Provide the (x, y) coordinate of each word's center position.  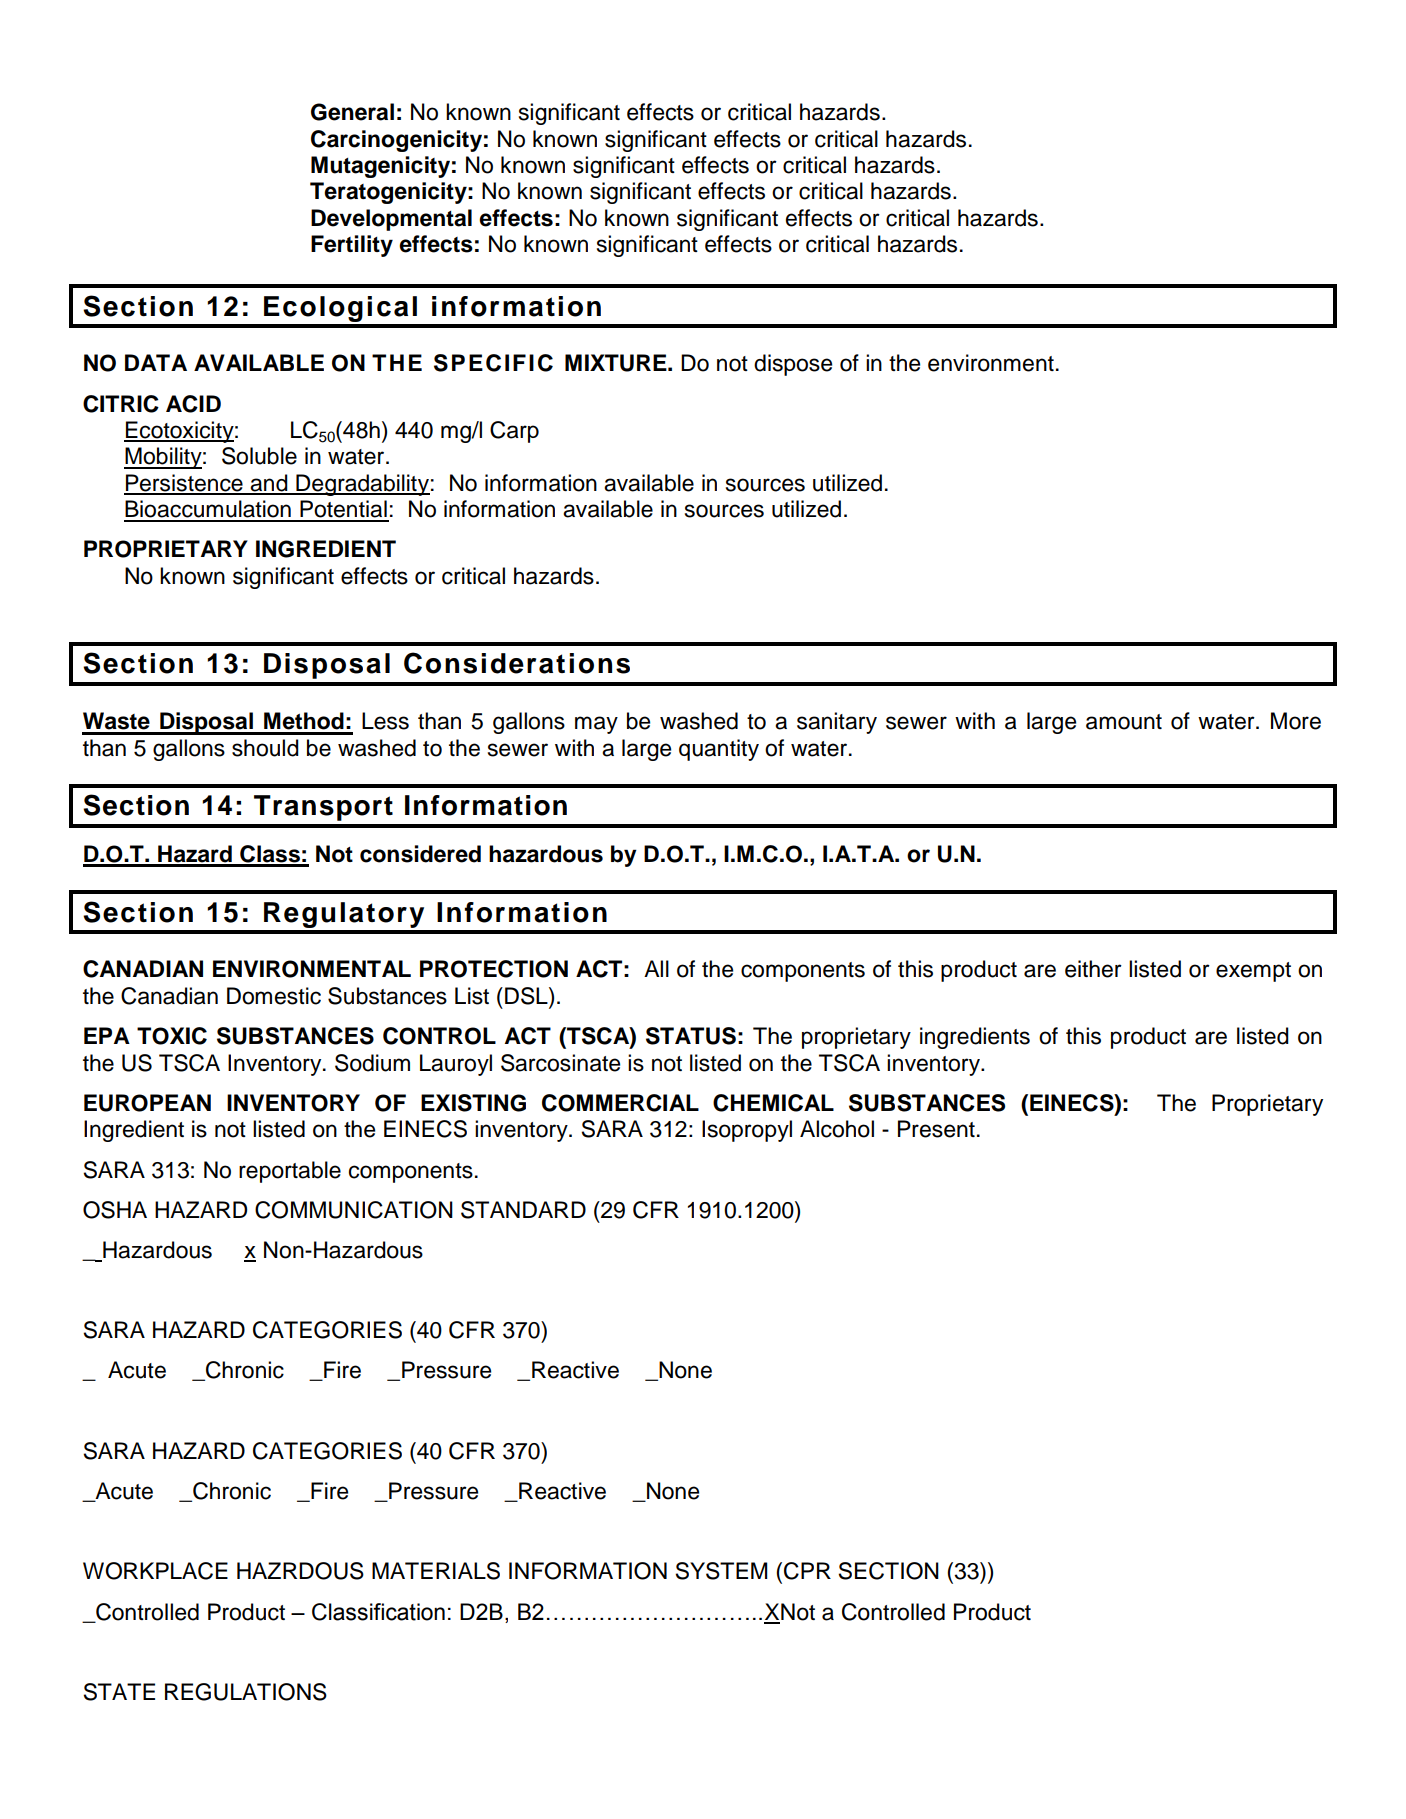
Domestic (274, 996)
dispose (793, 365)
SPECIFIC (493, 363)
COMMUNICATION (354, 1210)
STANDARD (523, 1210)
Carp (514, 432)
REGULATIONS (246, 1692)
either (1093, 969)
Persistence (184, 484)
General (352, 112)
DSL (527, 996)
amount (1124, 722)
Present (936, 1129)
